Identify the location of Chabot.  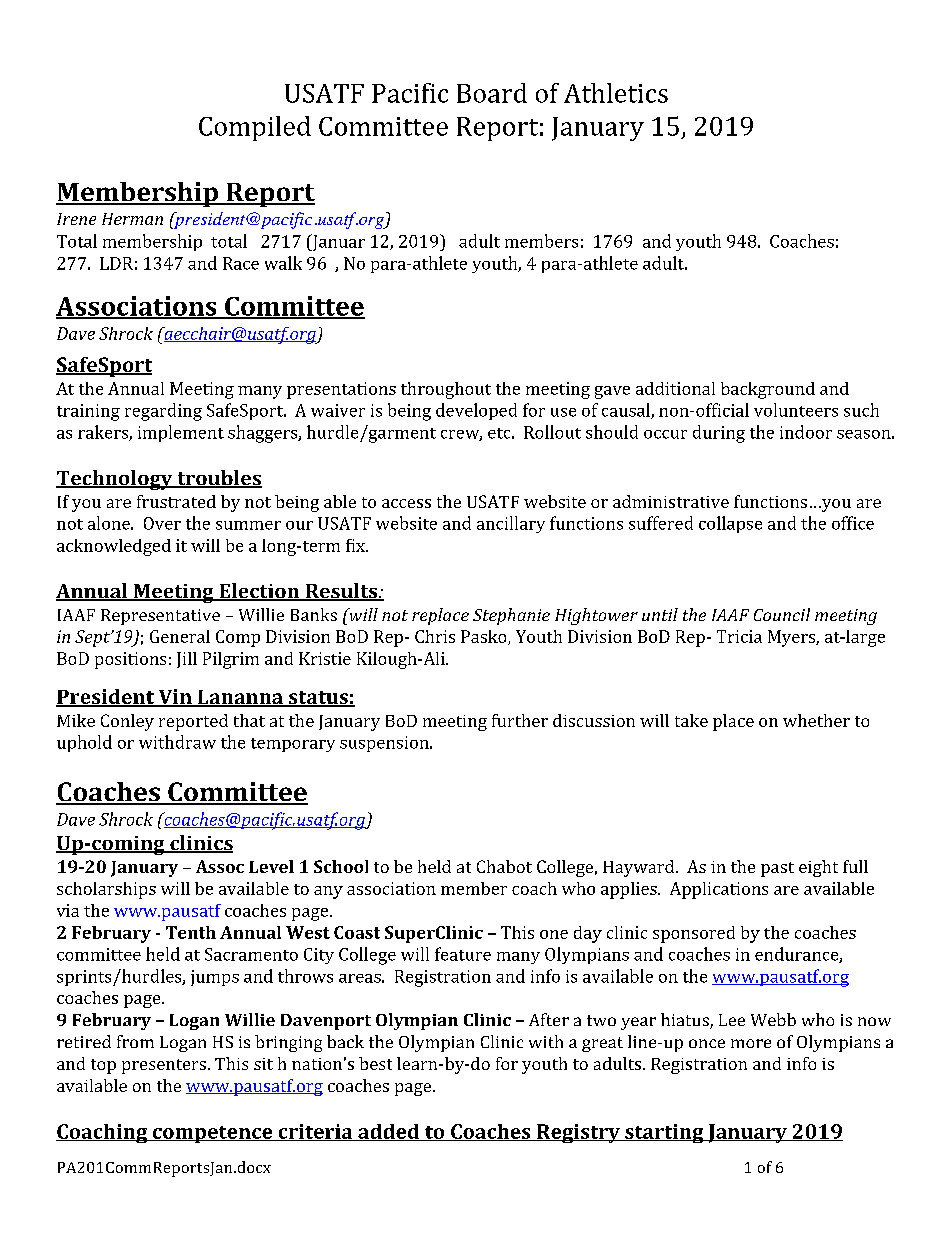
(504, 866).
